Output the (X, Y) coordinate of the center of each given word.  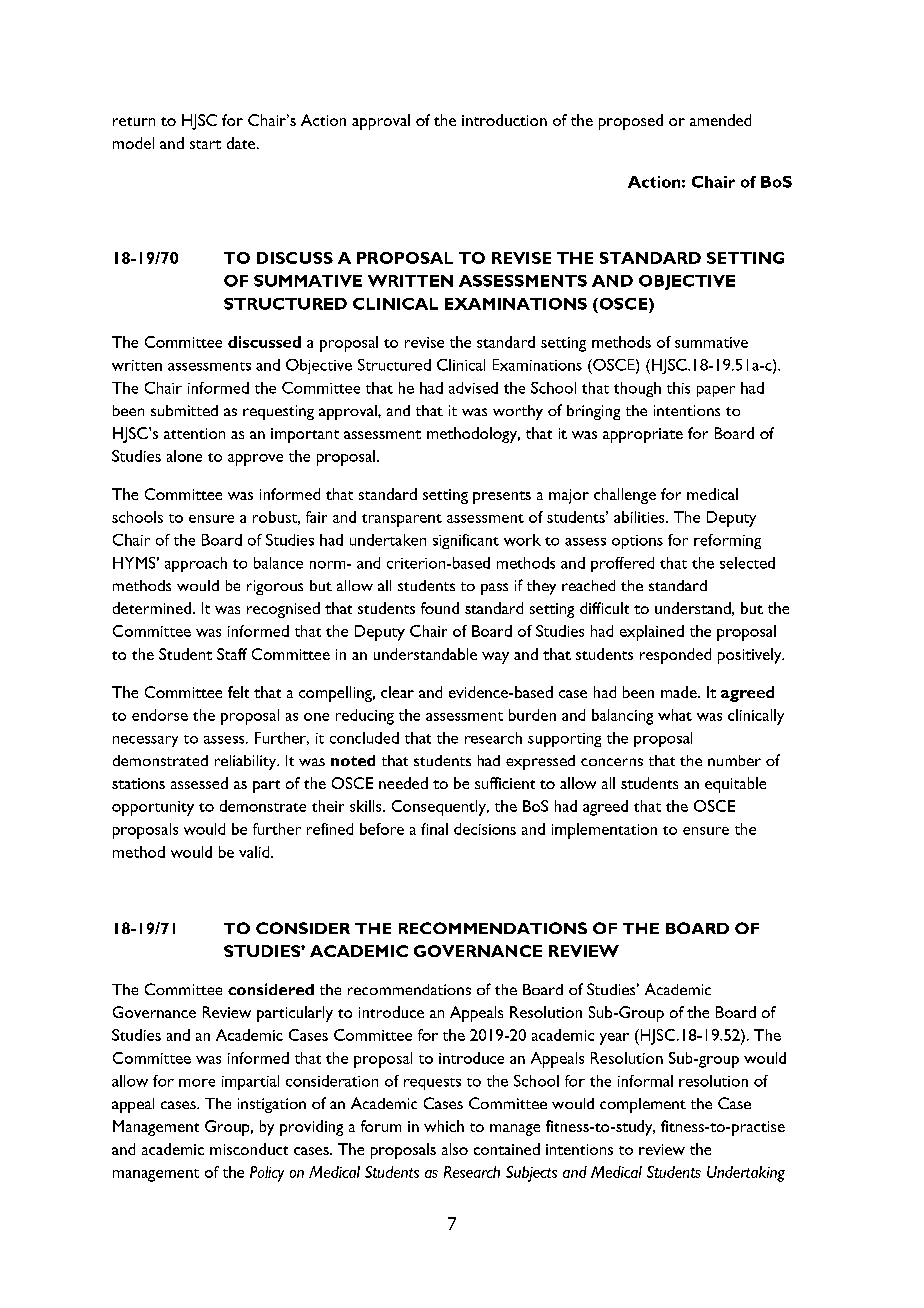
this (678, 388)
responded (675, 656)
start (205, 144)
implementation (604, 831)
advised (473, 388)
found (440, 608)
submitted (184, 410)
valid (255, 852)
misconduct (249, 1149)
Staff (232, 654)
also (455, 1149)
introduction (504, 120)
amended (720, 120)
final (434, 829)
